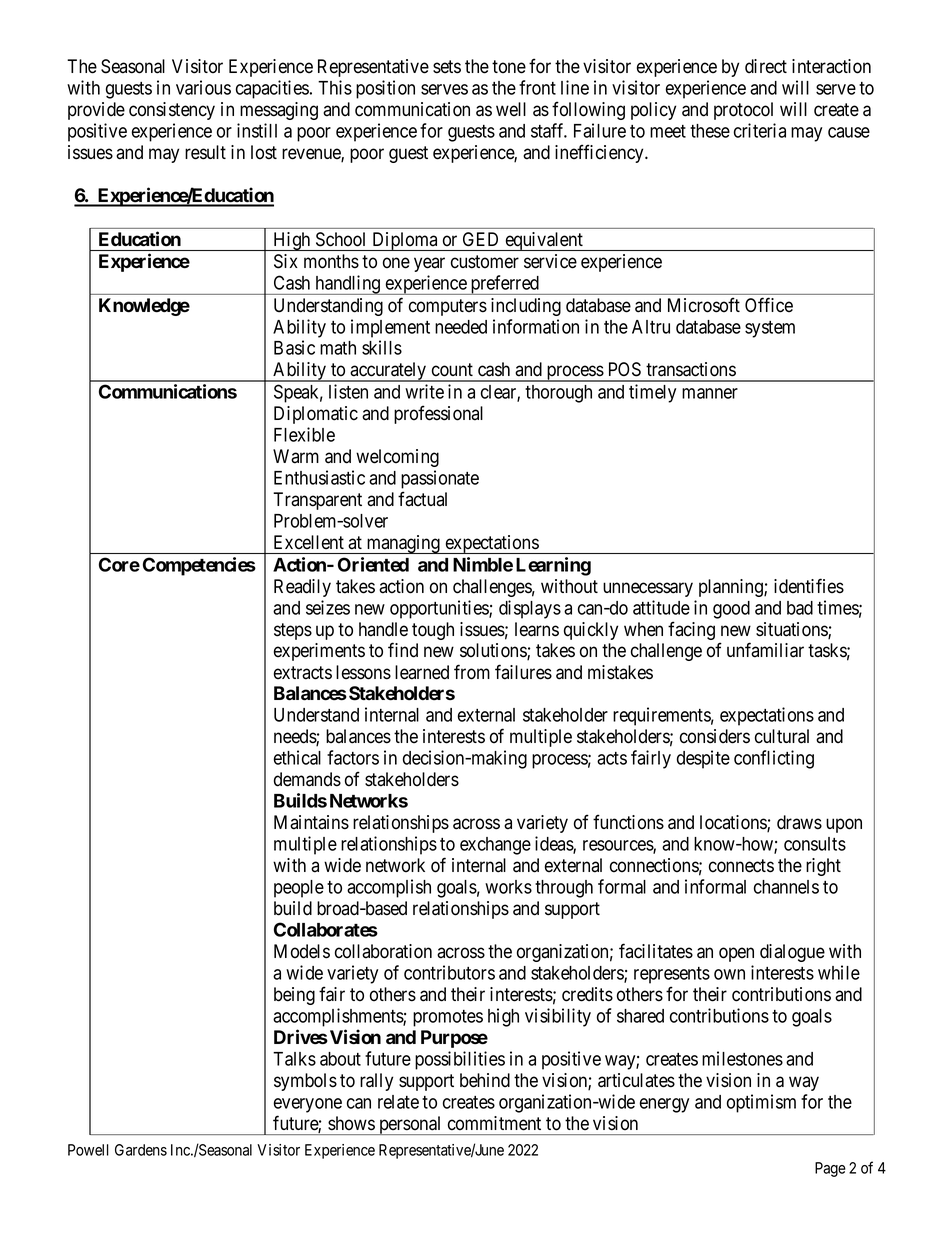  Describe the element at coordinates (293, 631) in the screenshot. I see `steps` at that location.
